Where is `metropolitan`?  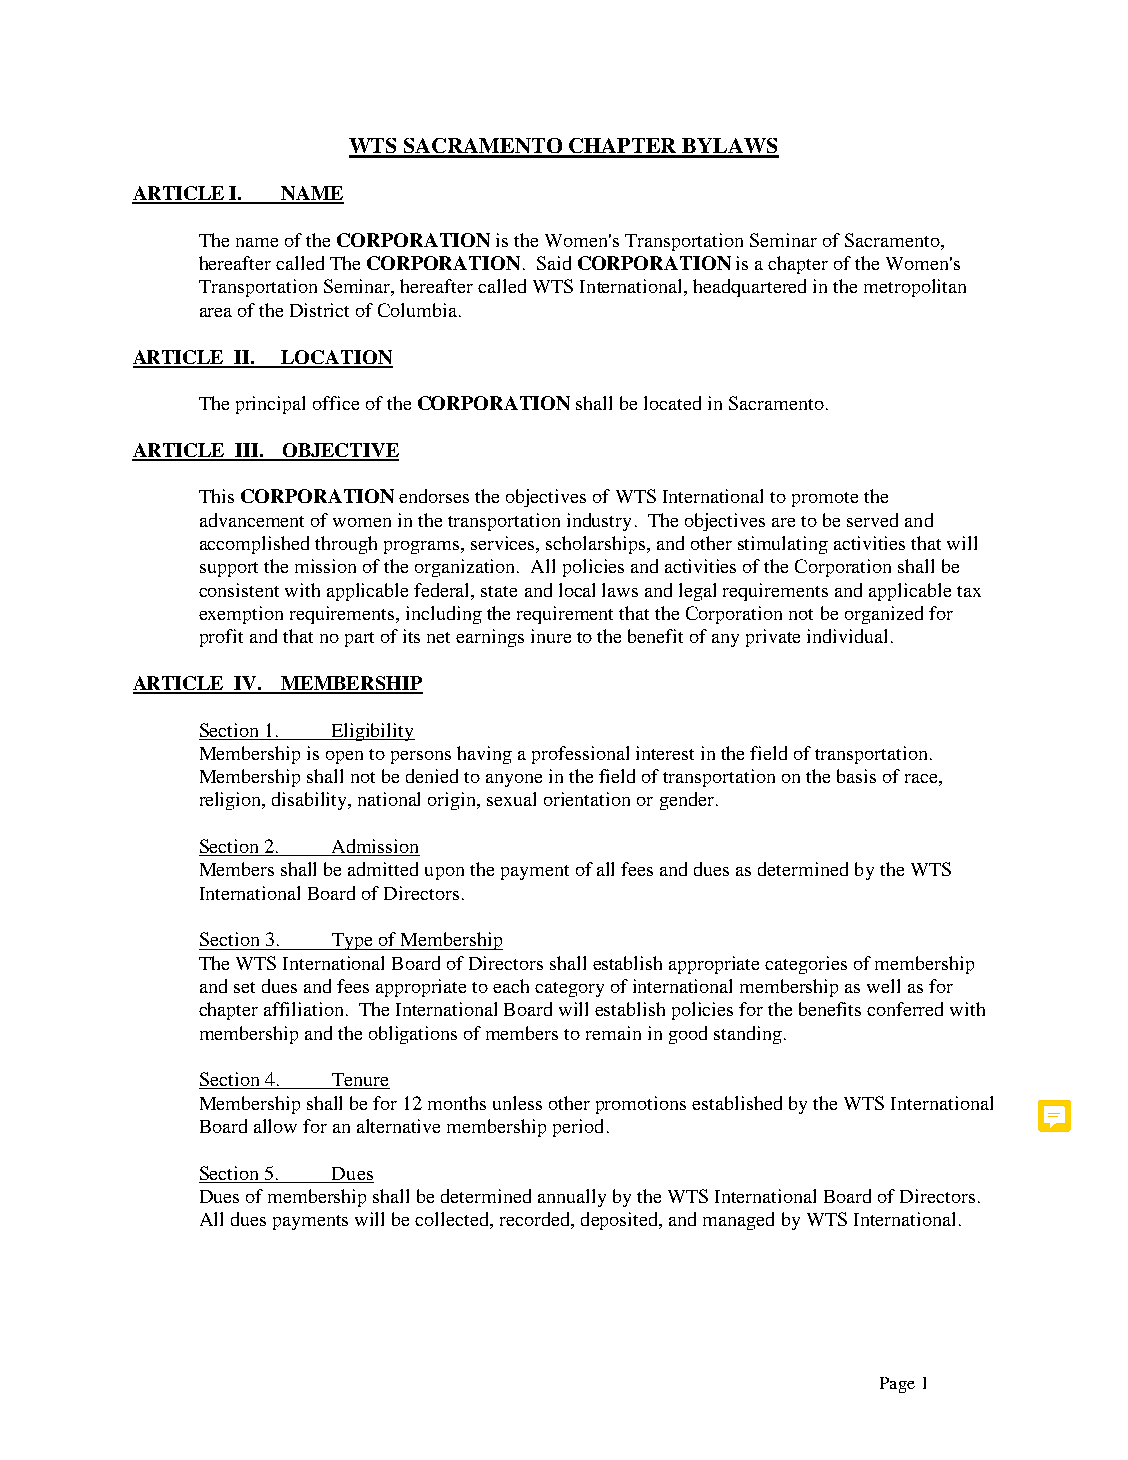 metropolitan is located at coordinates (915, 288).
